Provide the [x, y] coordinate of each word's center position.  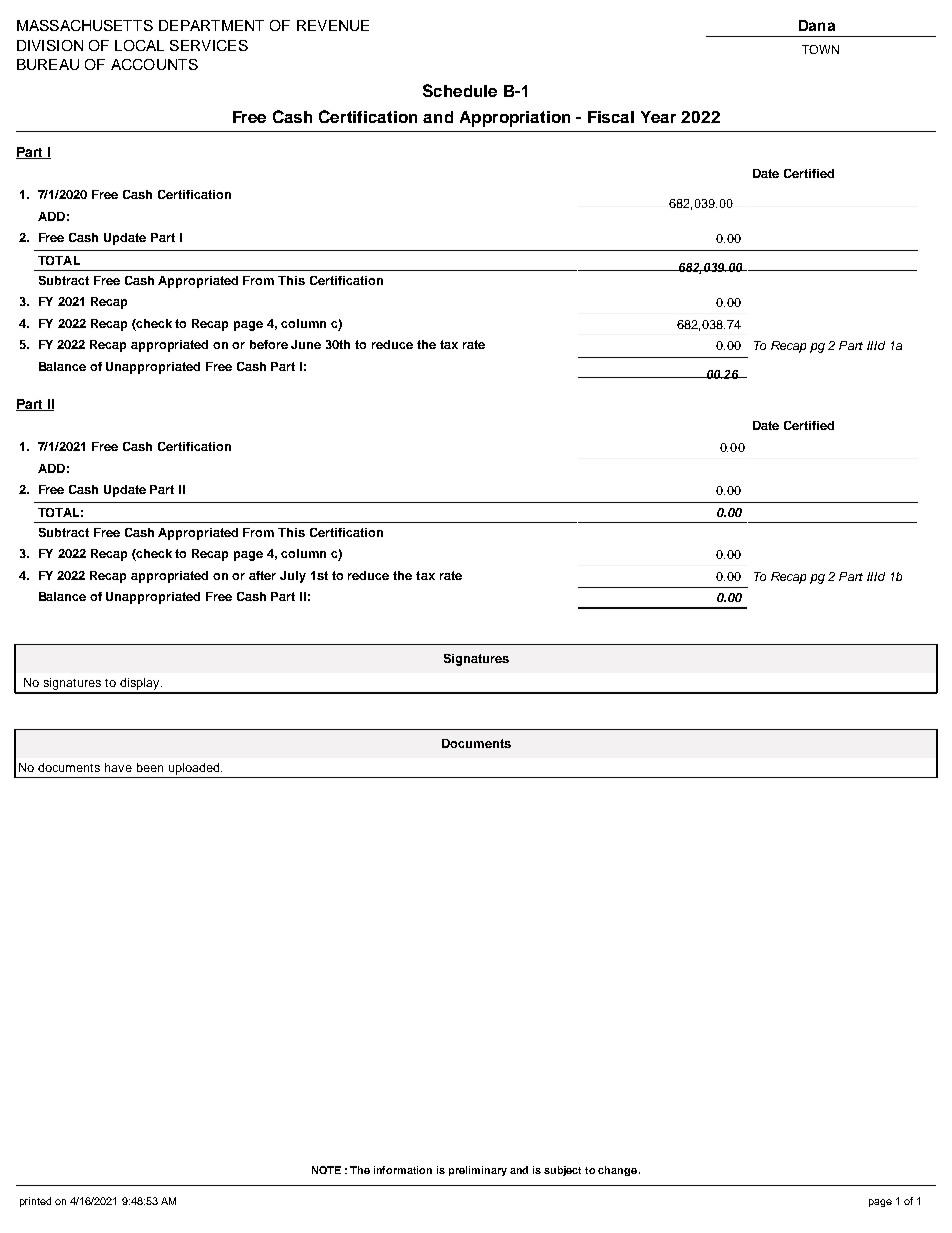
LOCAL [139, 45]
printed [35, 1202]
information [403, 1170]
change [619, 1171]
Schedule [460, 90]
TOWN [820, 49]
